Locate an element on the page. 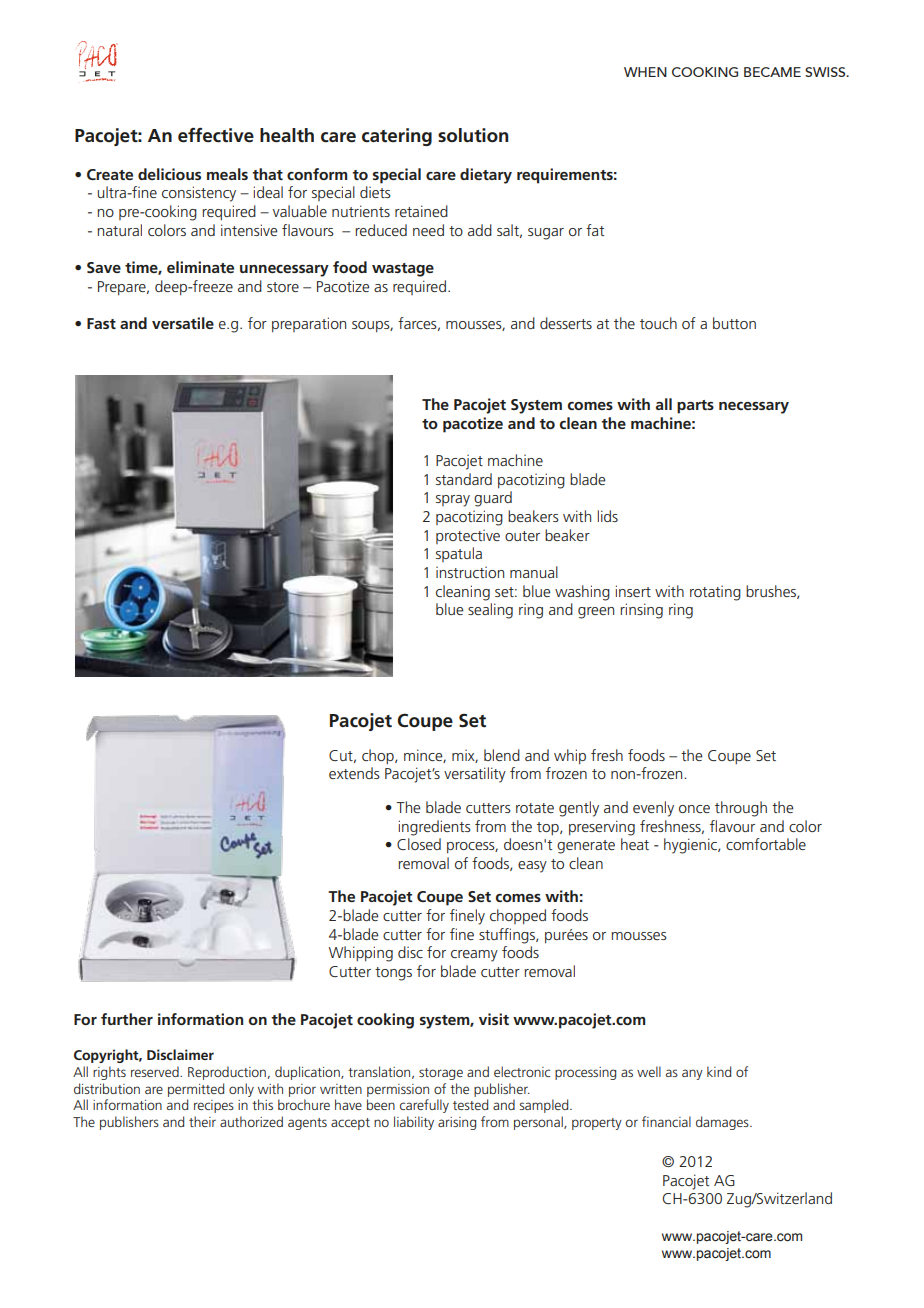 This page has width=924, height=1308. versatility is located at coordinates (475, 775).
